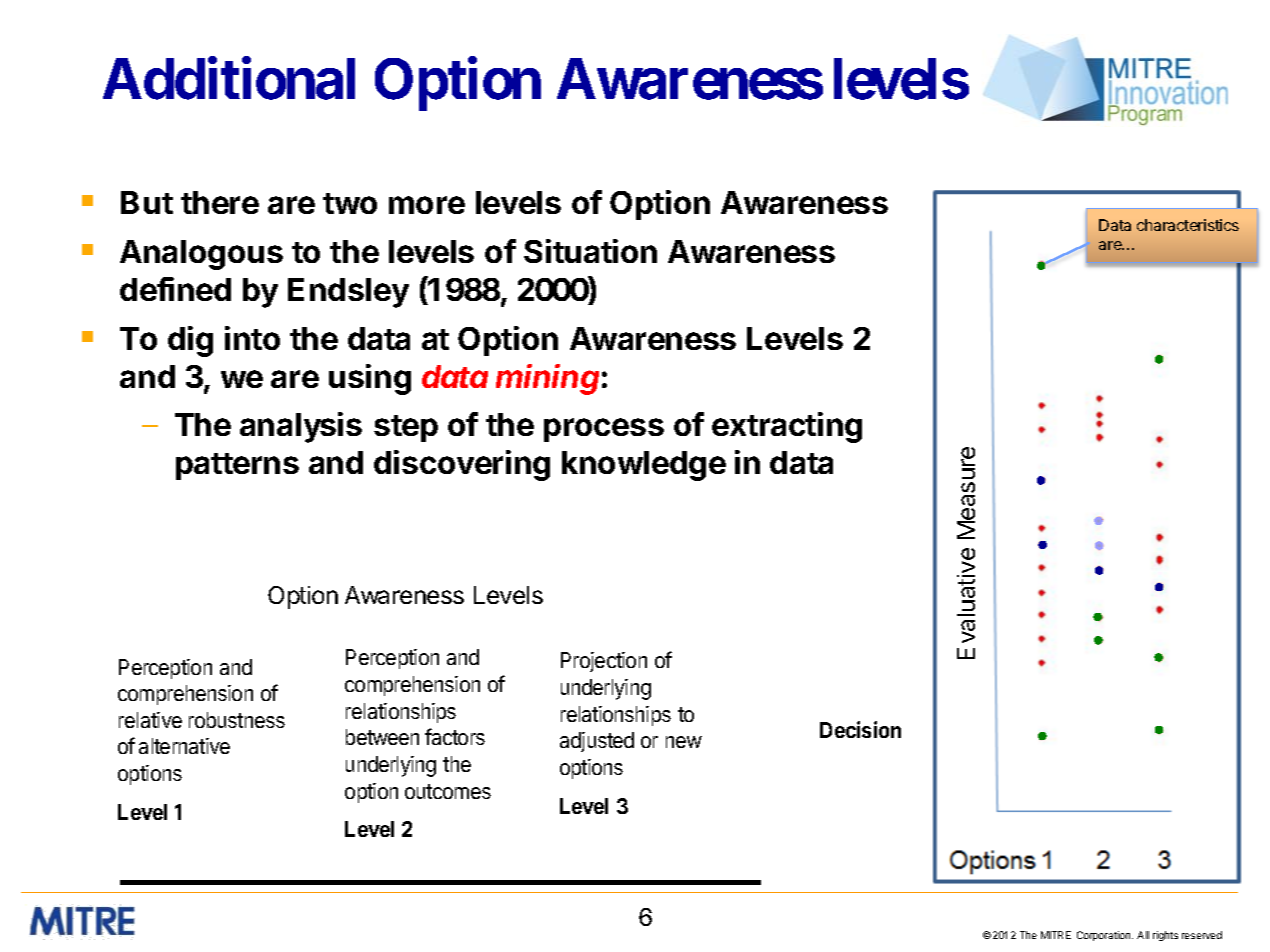 This screenshot has width=1270, height=952. I want to click on more, so click(427, 205).
